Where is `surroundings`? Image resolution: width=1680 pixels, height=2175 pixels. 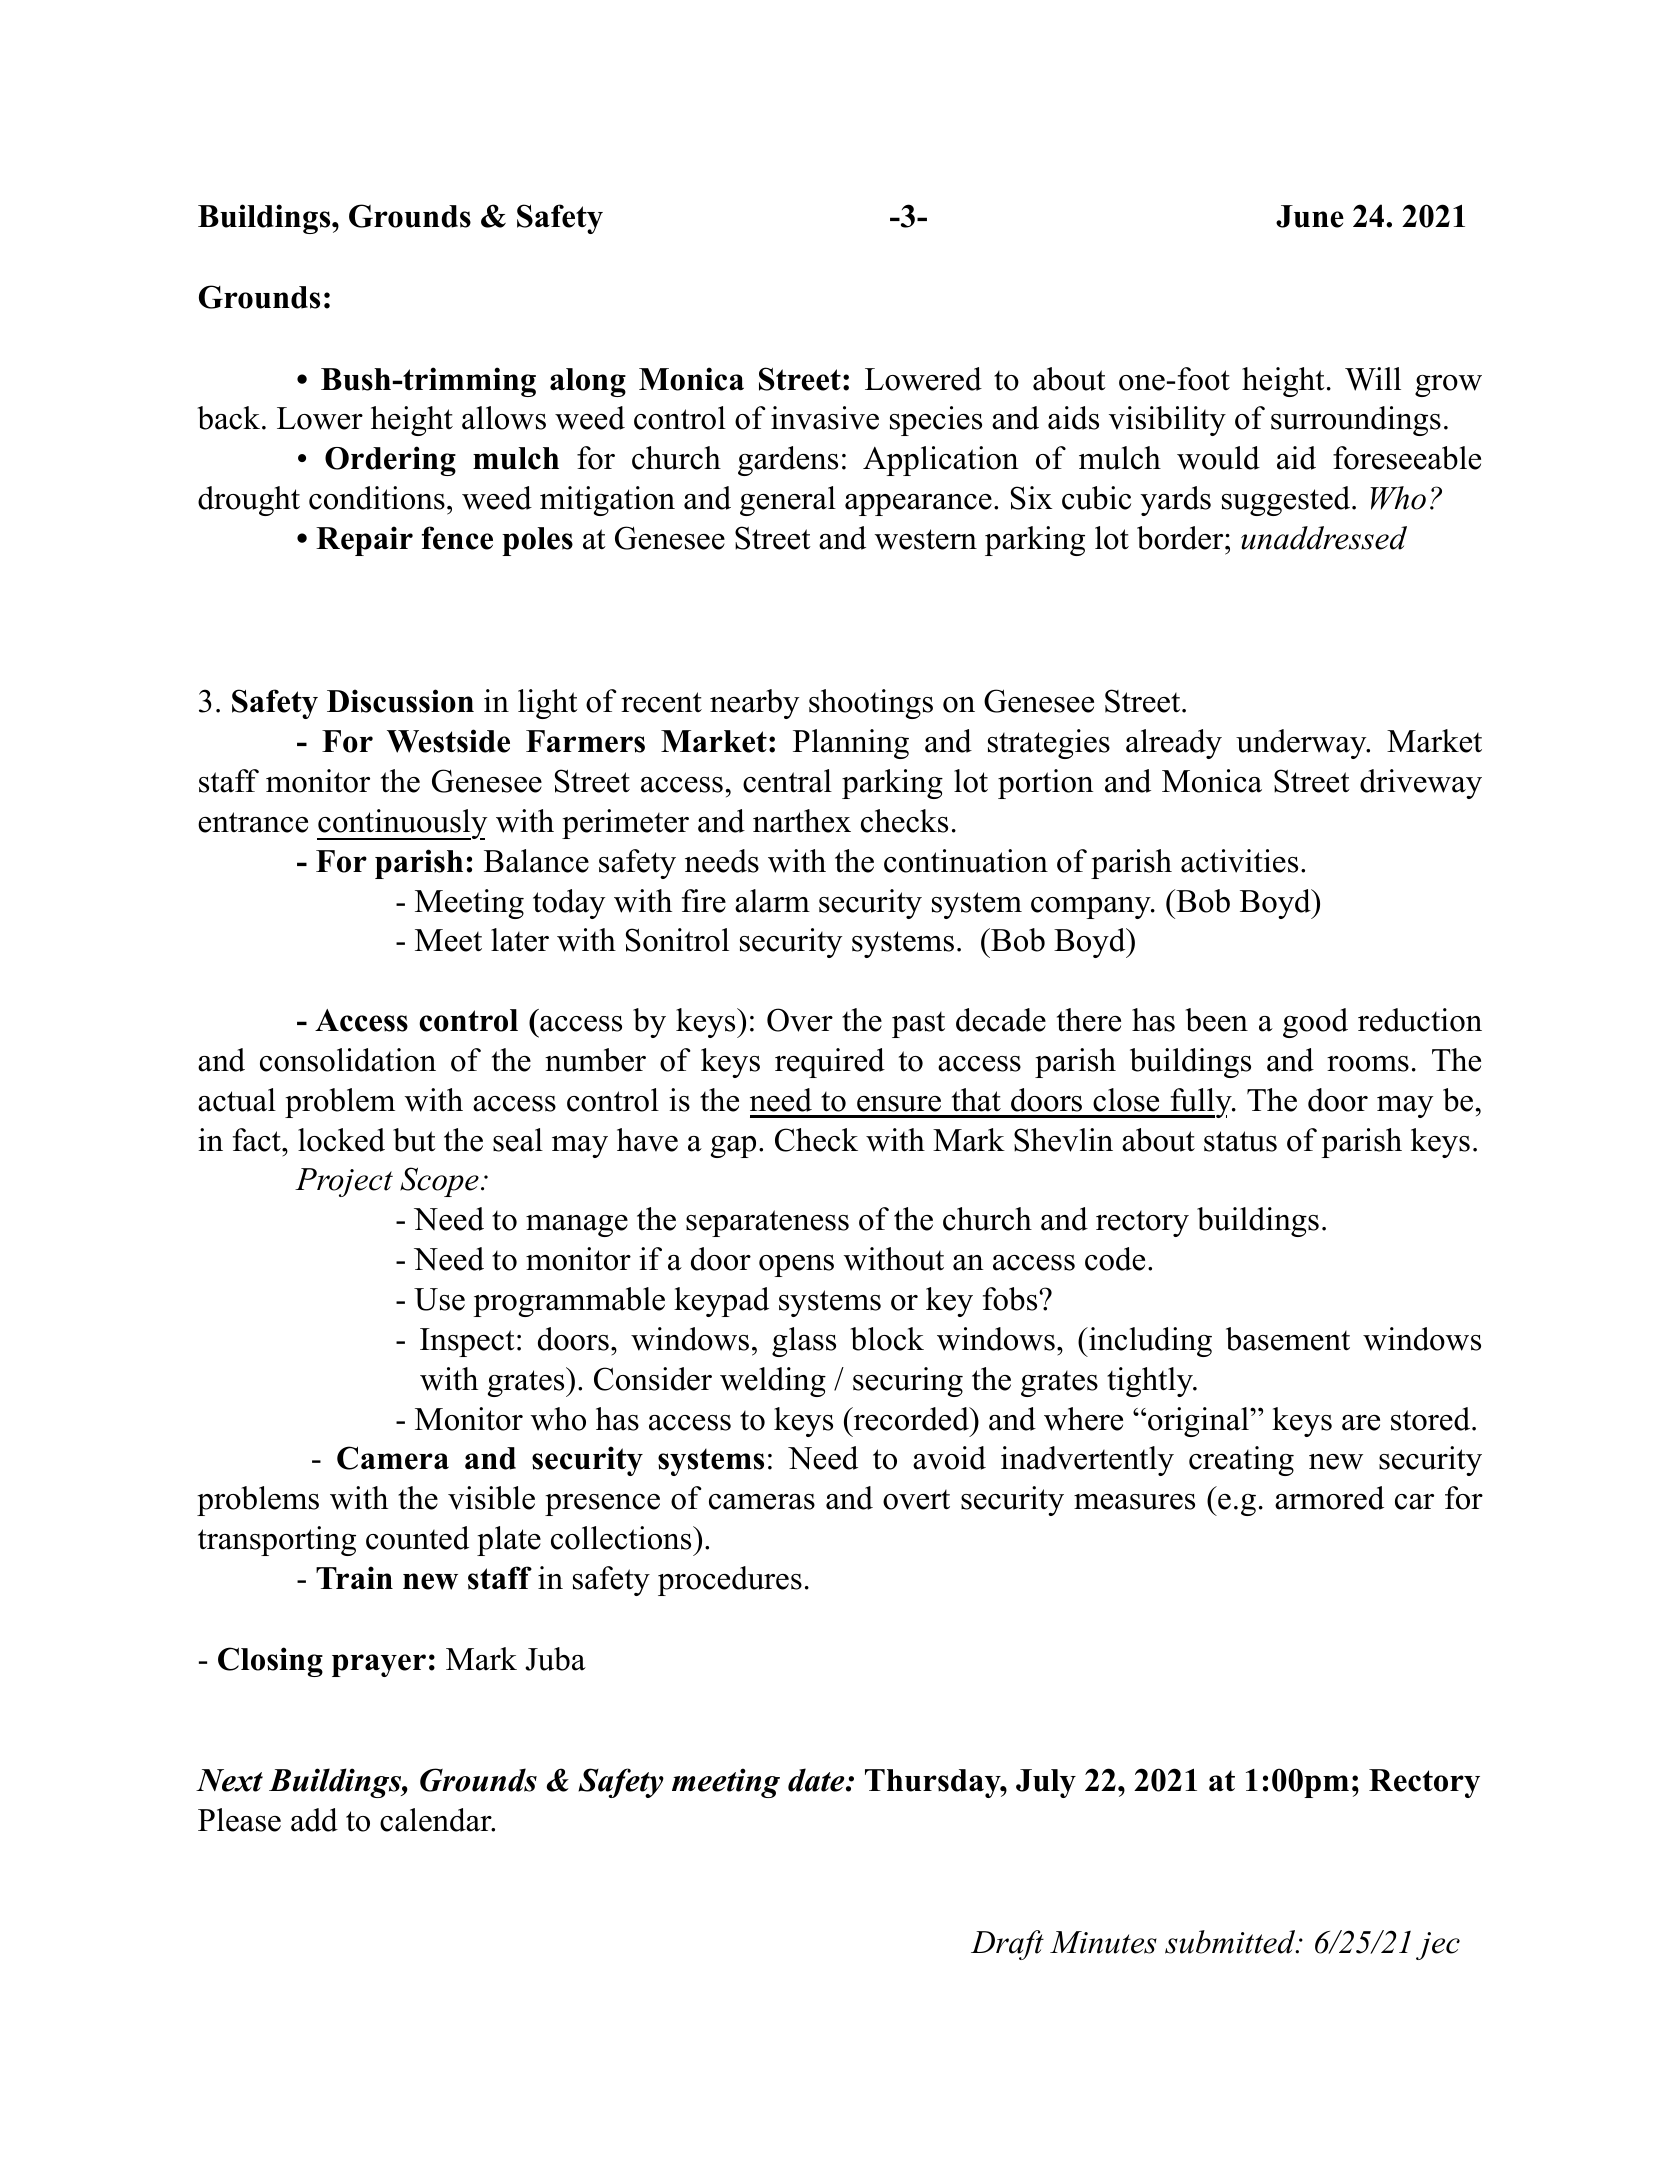
surroundings is located at coordinates (1356, 421).
